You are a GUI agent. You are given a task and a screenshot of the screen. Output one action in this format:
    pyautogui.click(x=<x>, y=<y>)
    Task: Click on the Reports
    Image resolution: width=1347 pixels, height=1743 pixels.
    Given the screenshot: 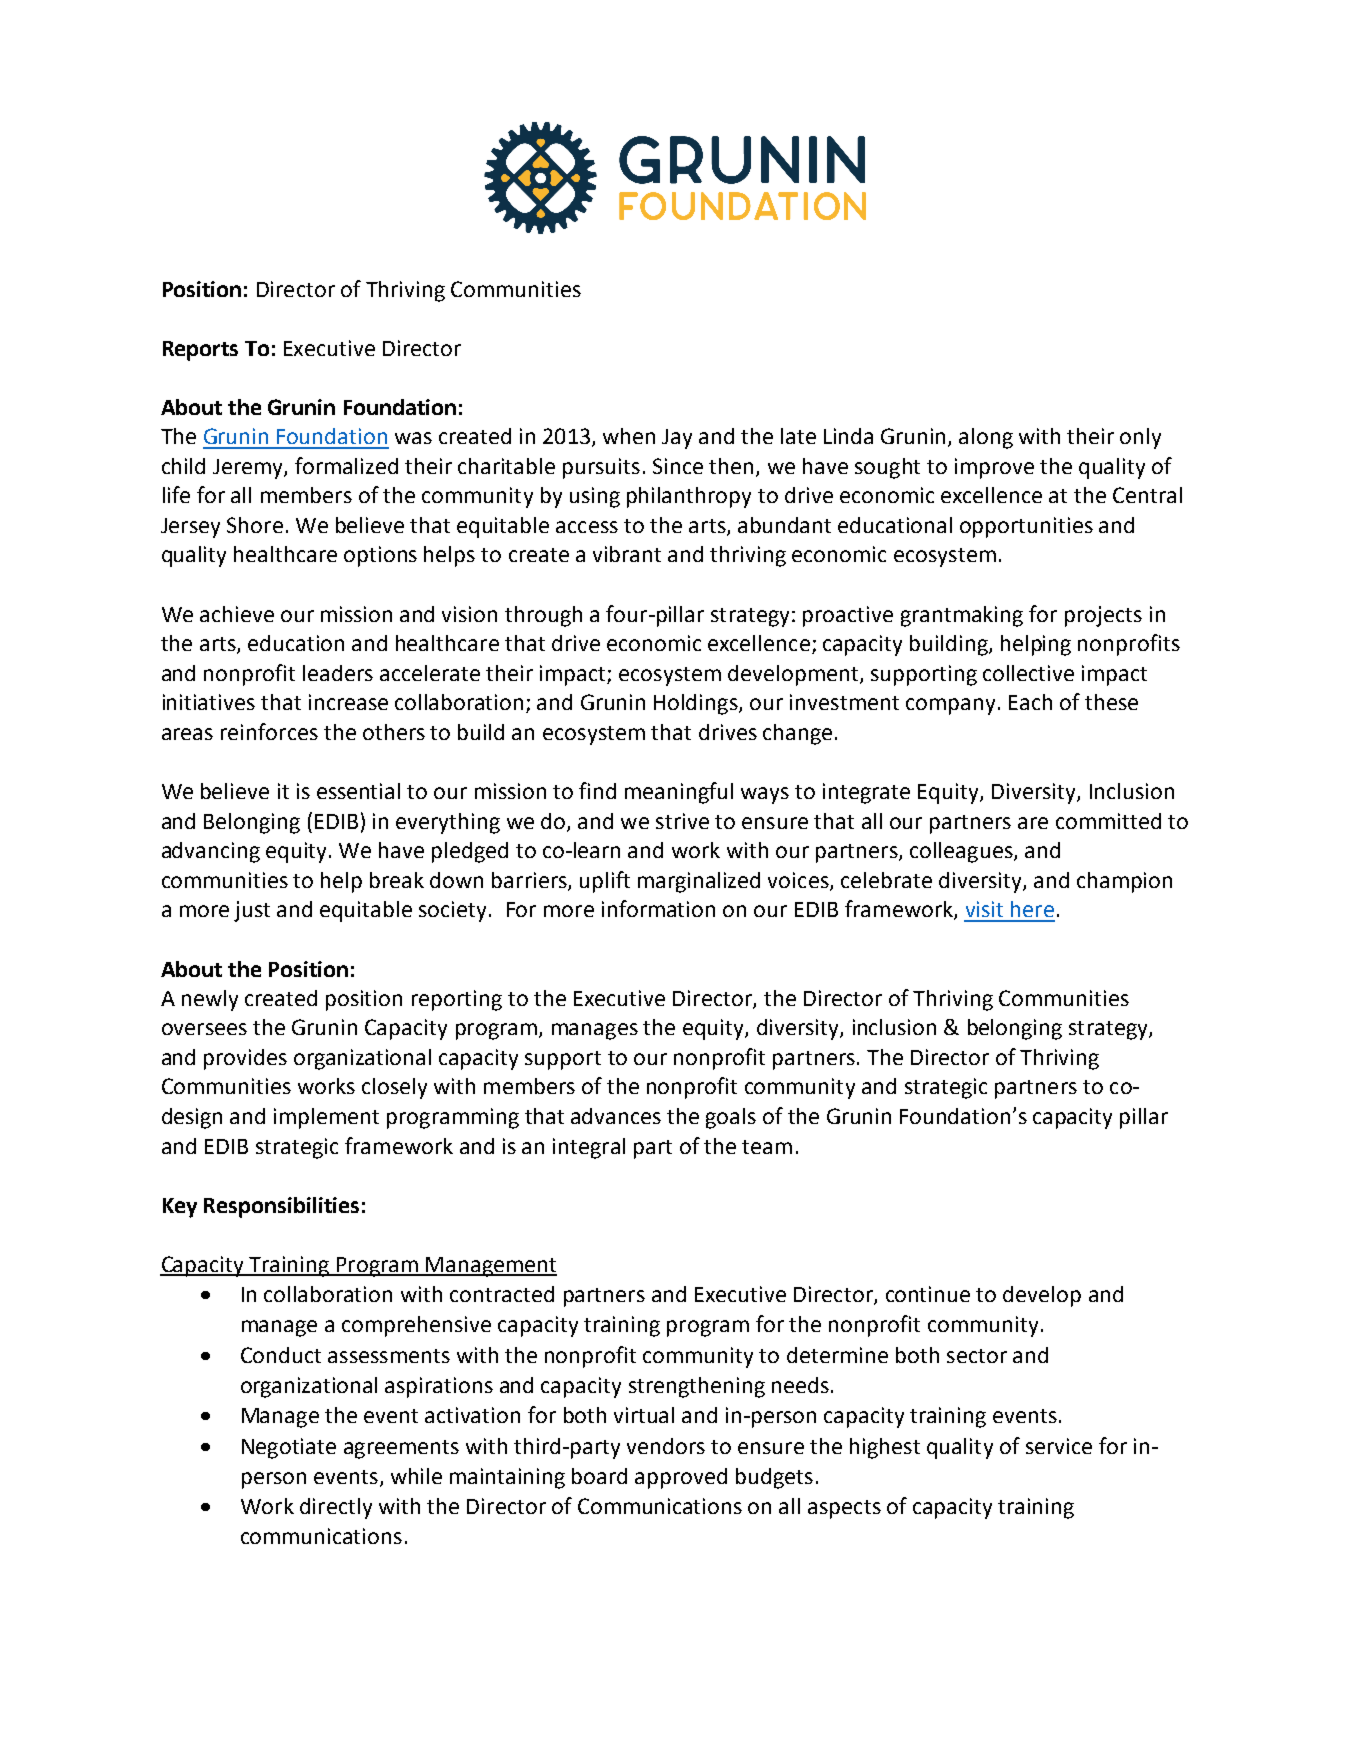 What is the action you would take?
    pyautogui.click(x=200, y=351)
